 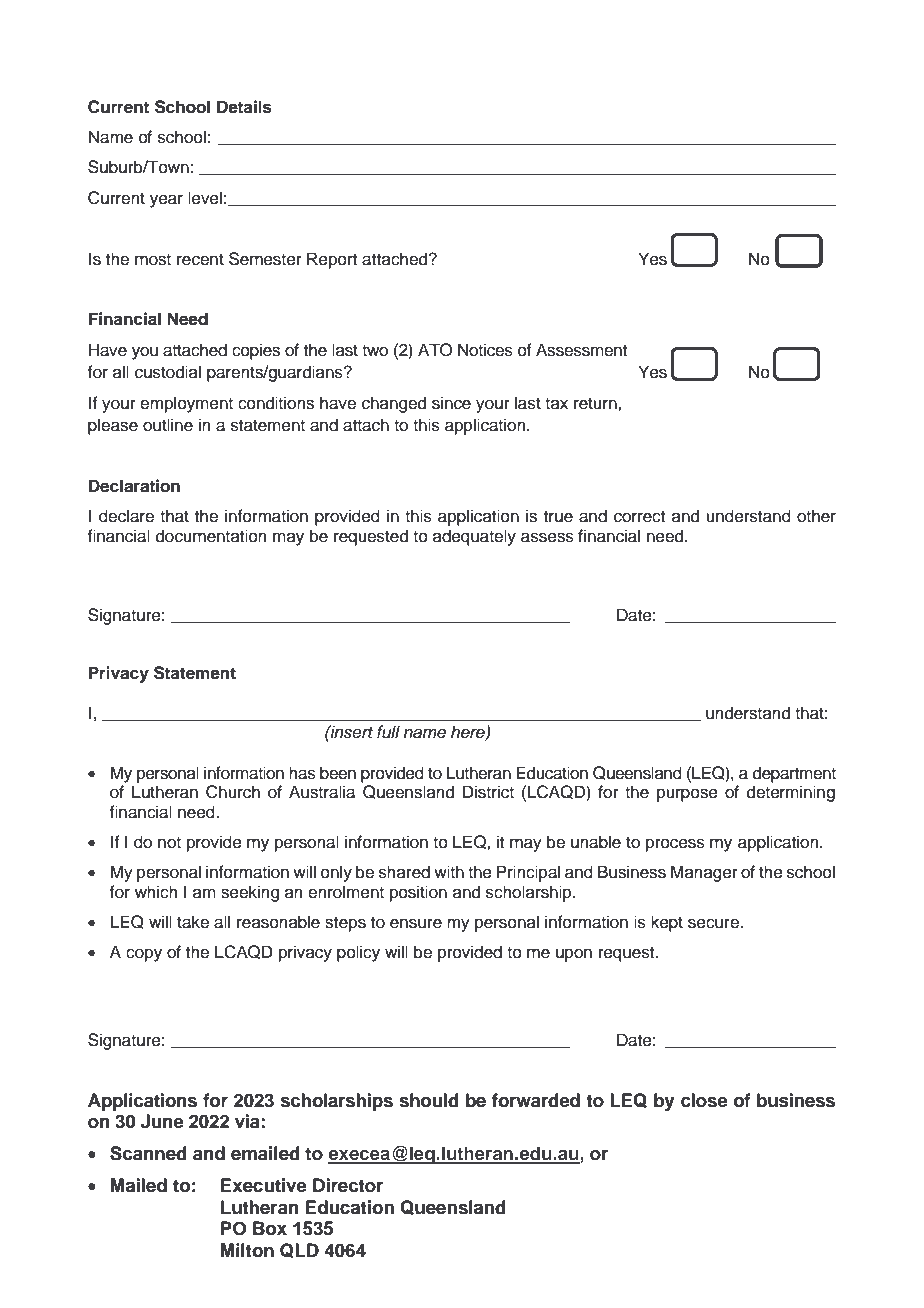 What do you see at coordinates (186, 404) in the image?
I see `employment` at bounding box center [186, 404].
